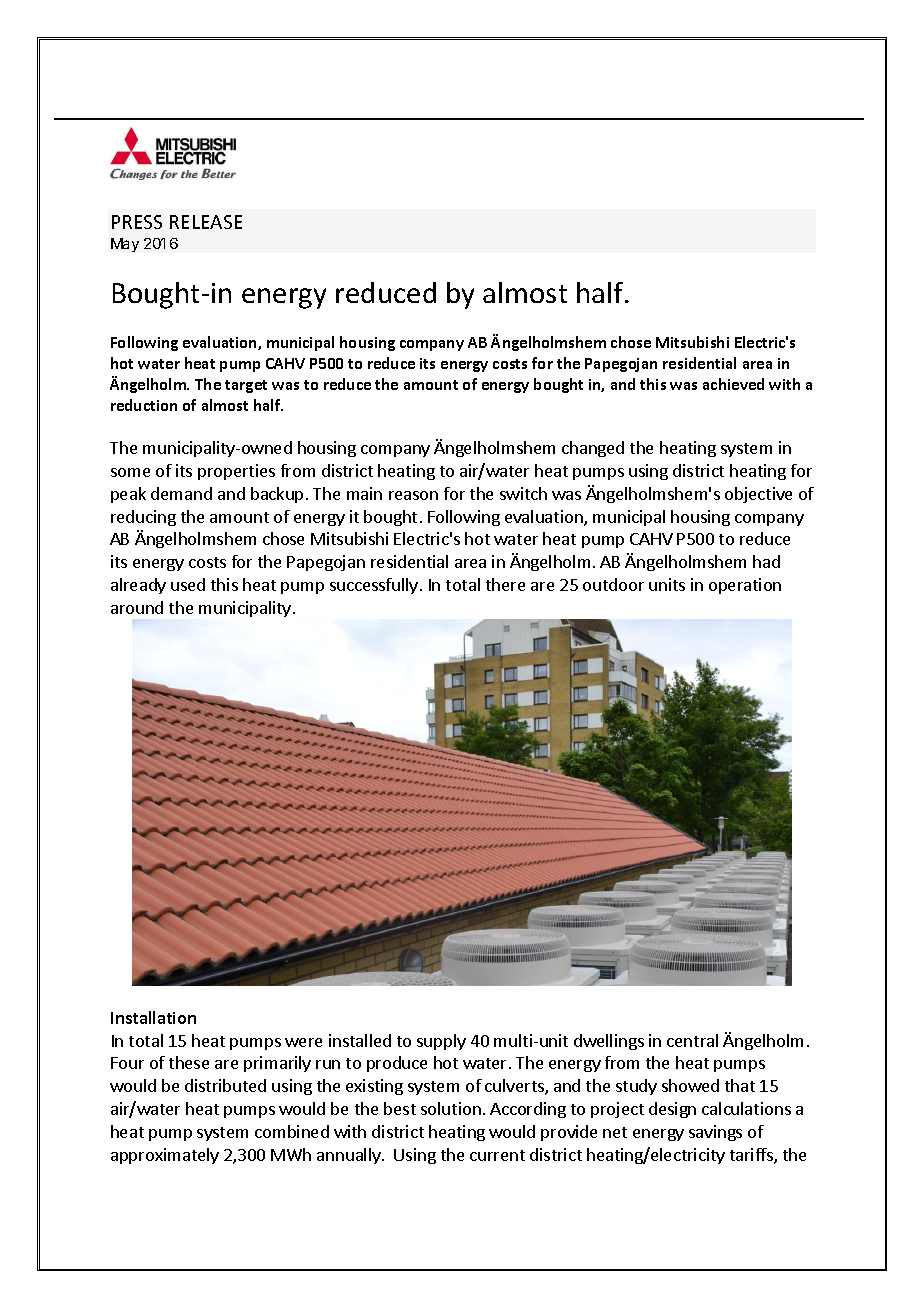 The image size is (924, 1308). What do you see at coordinates (137, 607) in the screenshot?
I see `around` at bounding box center [137, 607].
